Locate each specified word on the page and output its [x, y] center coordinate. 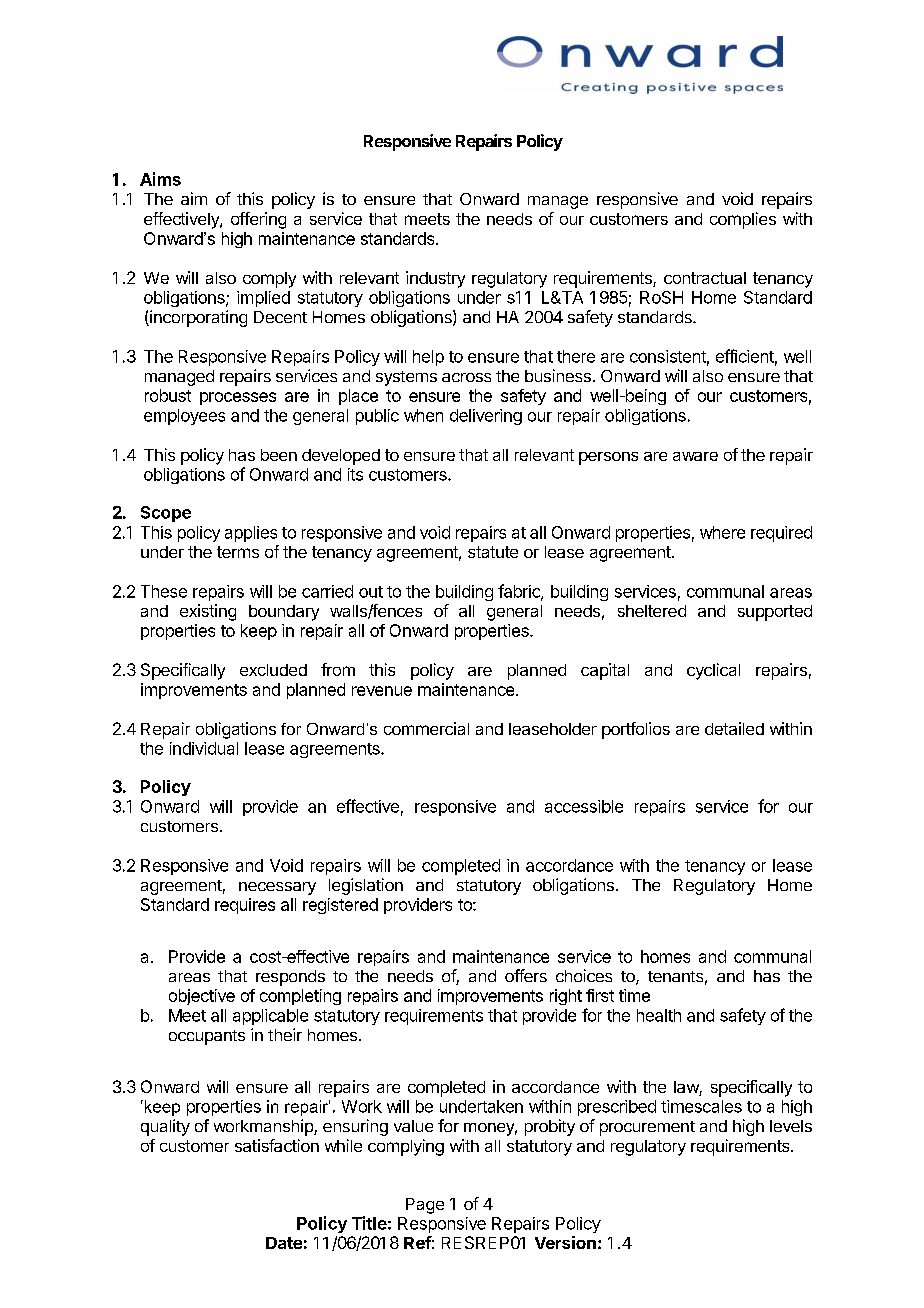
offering [258, 220]
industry [435, 279]
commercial [426, 728]
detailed [734, 728]
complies [743, 220]
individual [204, 748]
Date [284, 1243]
